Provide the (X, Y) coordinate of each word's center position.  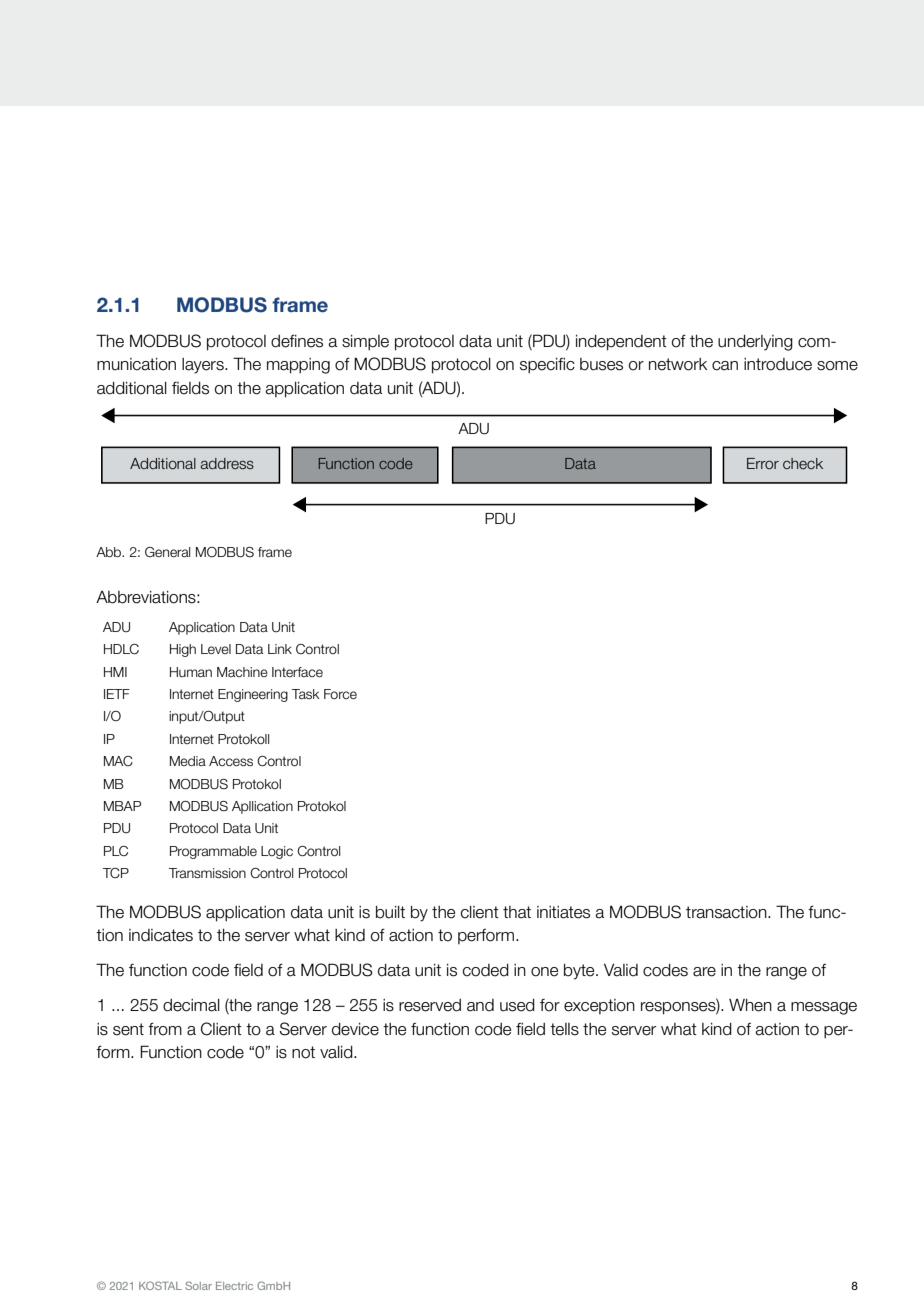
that (517, 912)
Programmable (213, 852)
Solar (198, 1285)
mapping (298, 366)
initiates (563, 912)
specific (547, 366)
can (725, 366)
